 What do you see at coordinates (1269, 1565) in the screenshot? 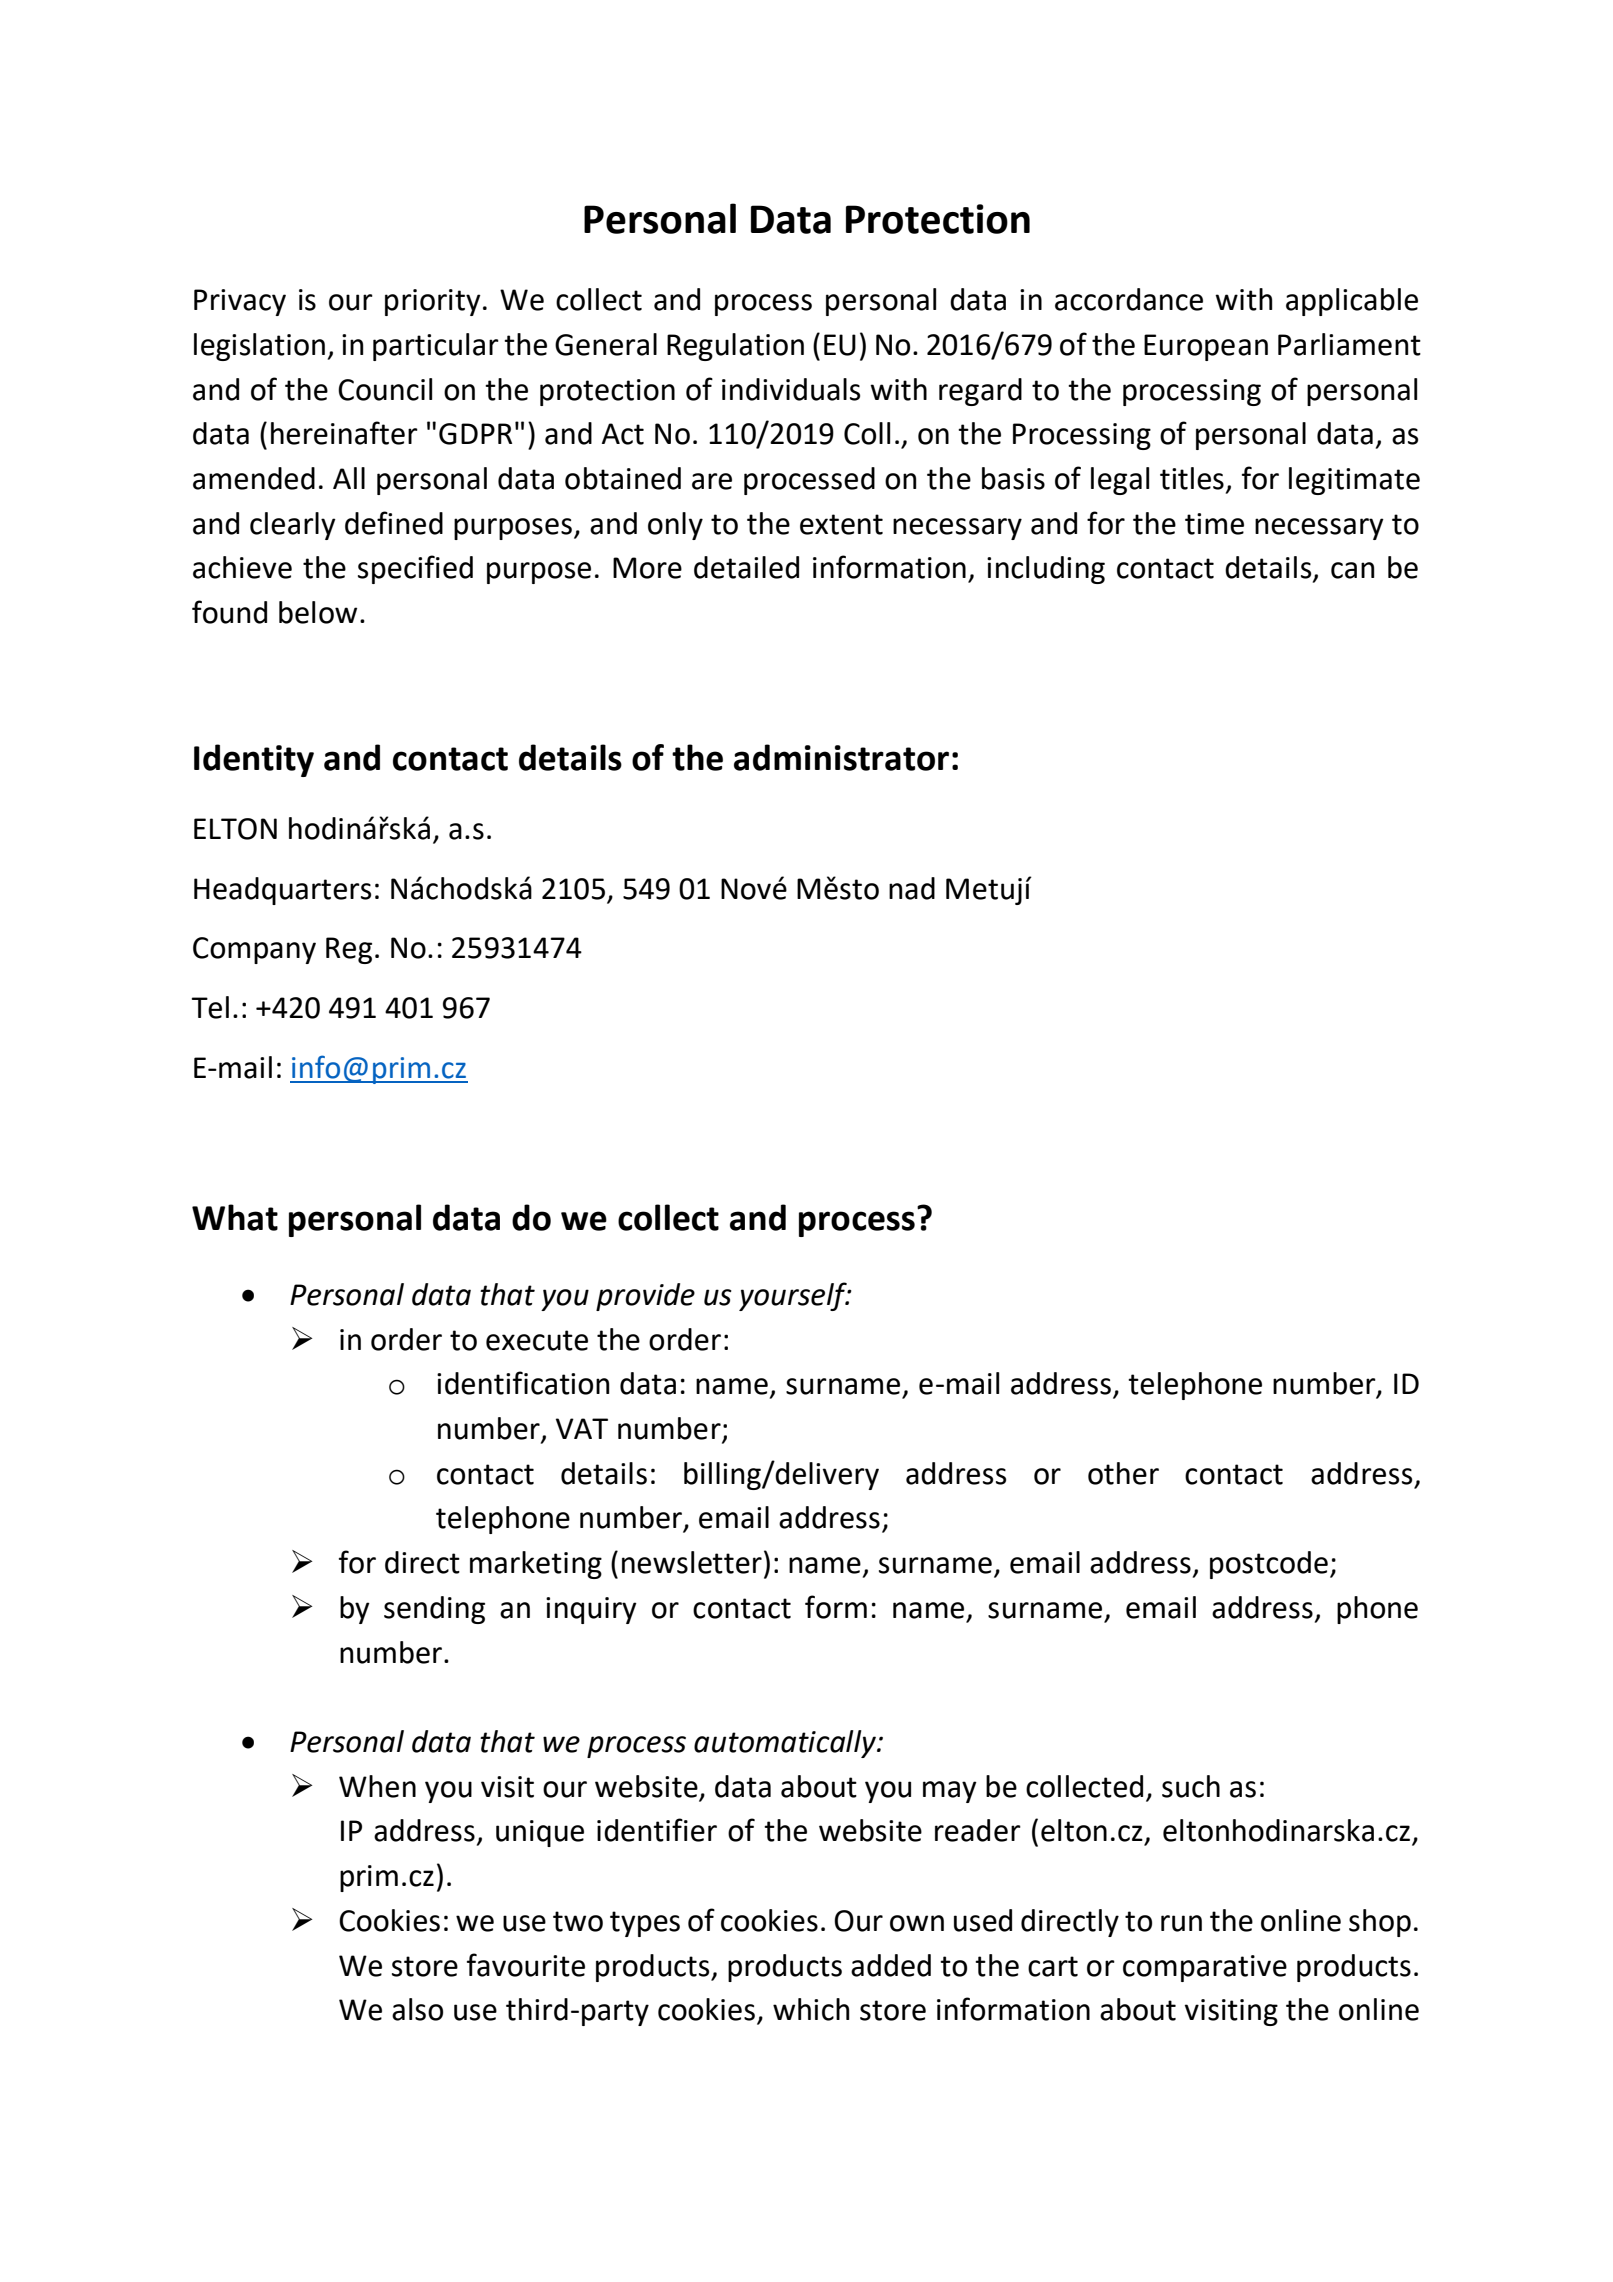
I see `postcode` at bounding box center [1269, 1565].
